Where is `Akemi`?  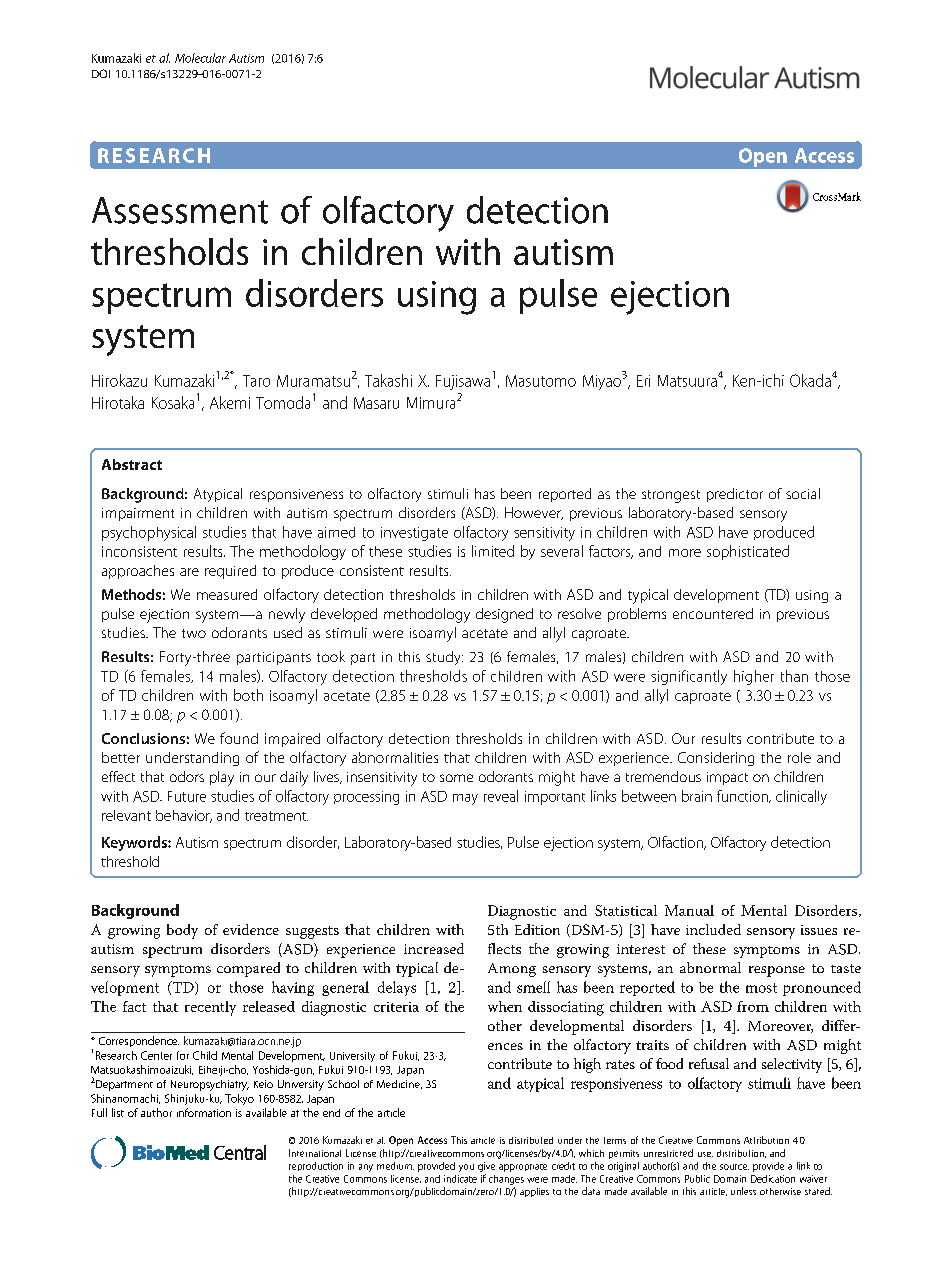 Akemi is located at coordinates (230, 402).
